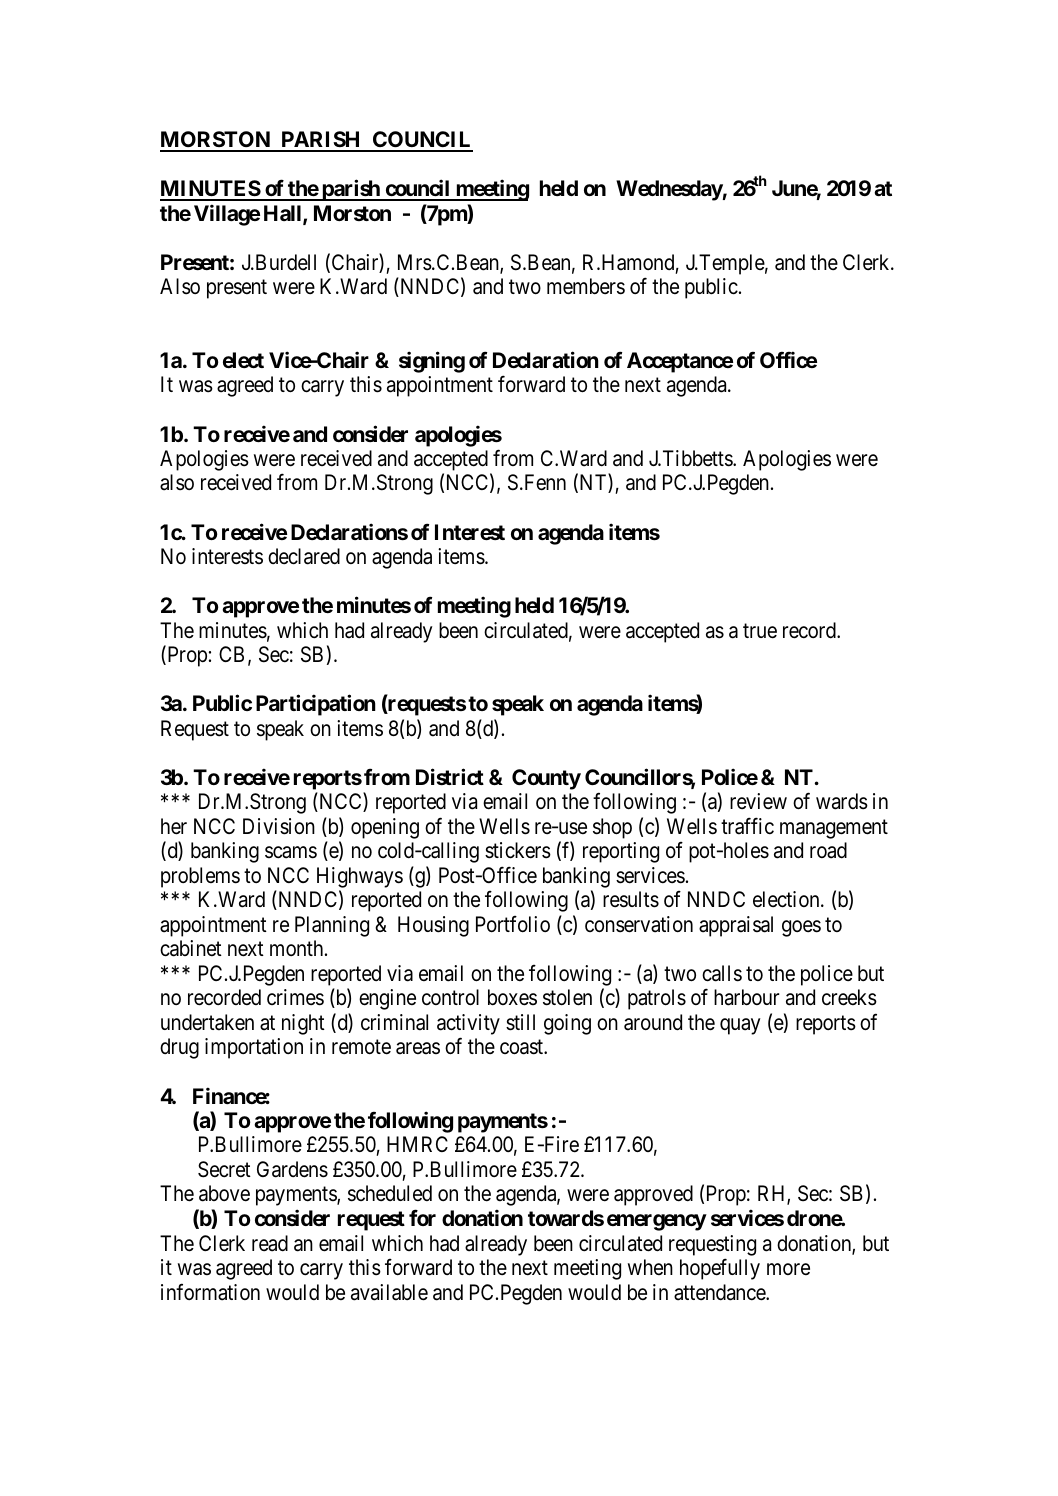  Describe the element at coordinates (760, 631) in the screenshot. I see `true` at that location.
